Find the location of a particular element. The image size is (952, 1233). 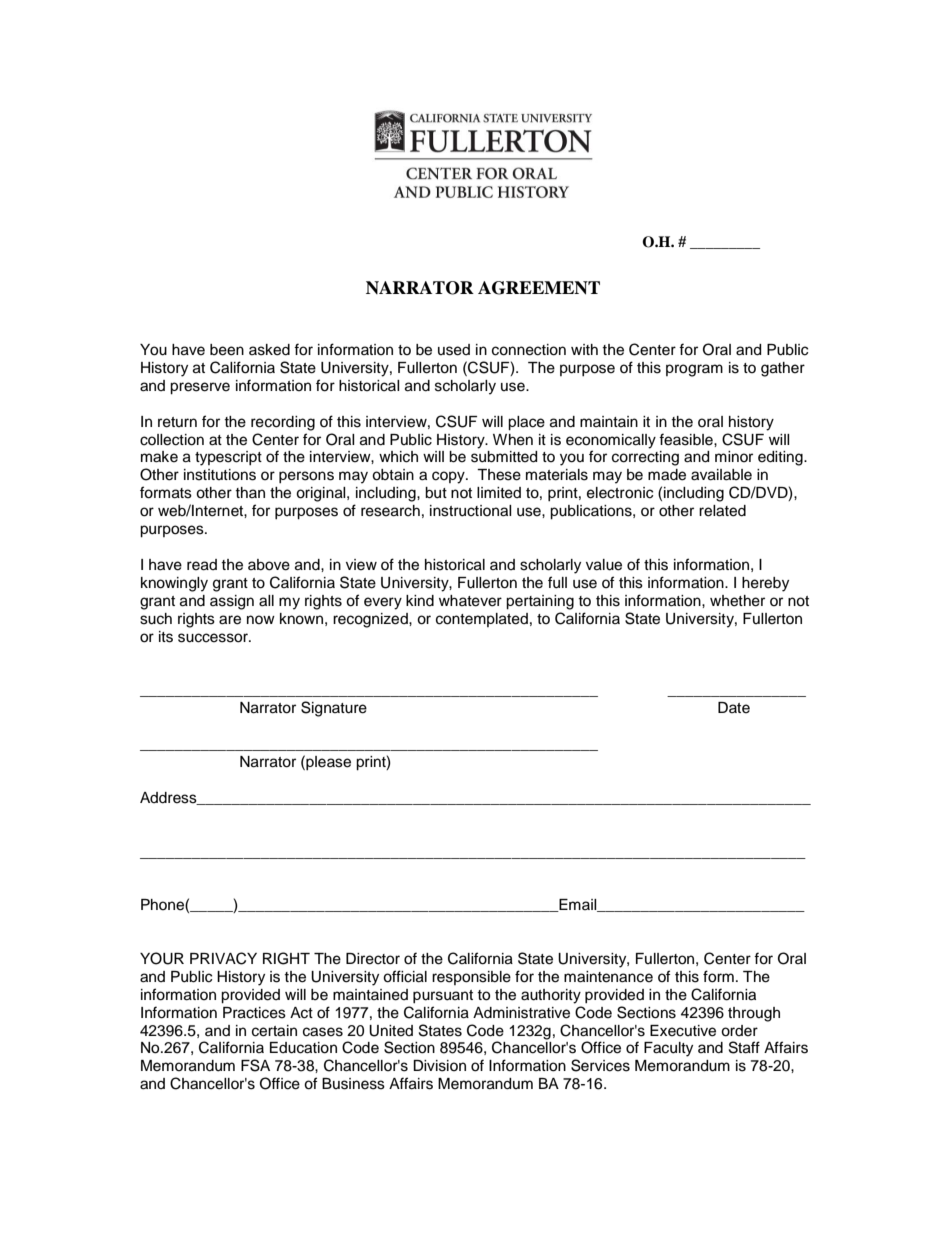

used is located at coordinates (454, 350).
